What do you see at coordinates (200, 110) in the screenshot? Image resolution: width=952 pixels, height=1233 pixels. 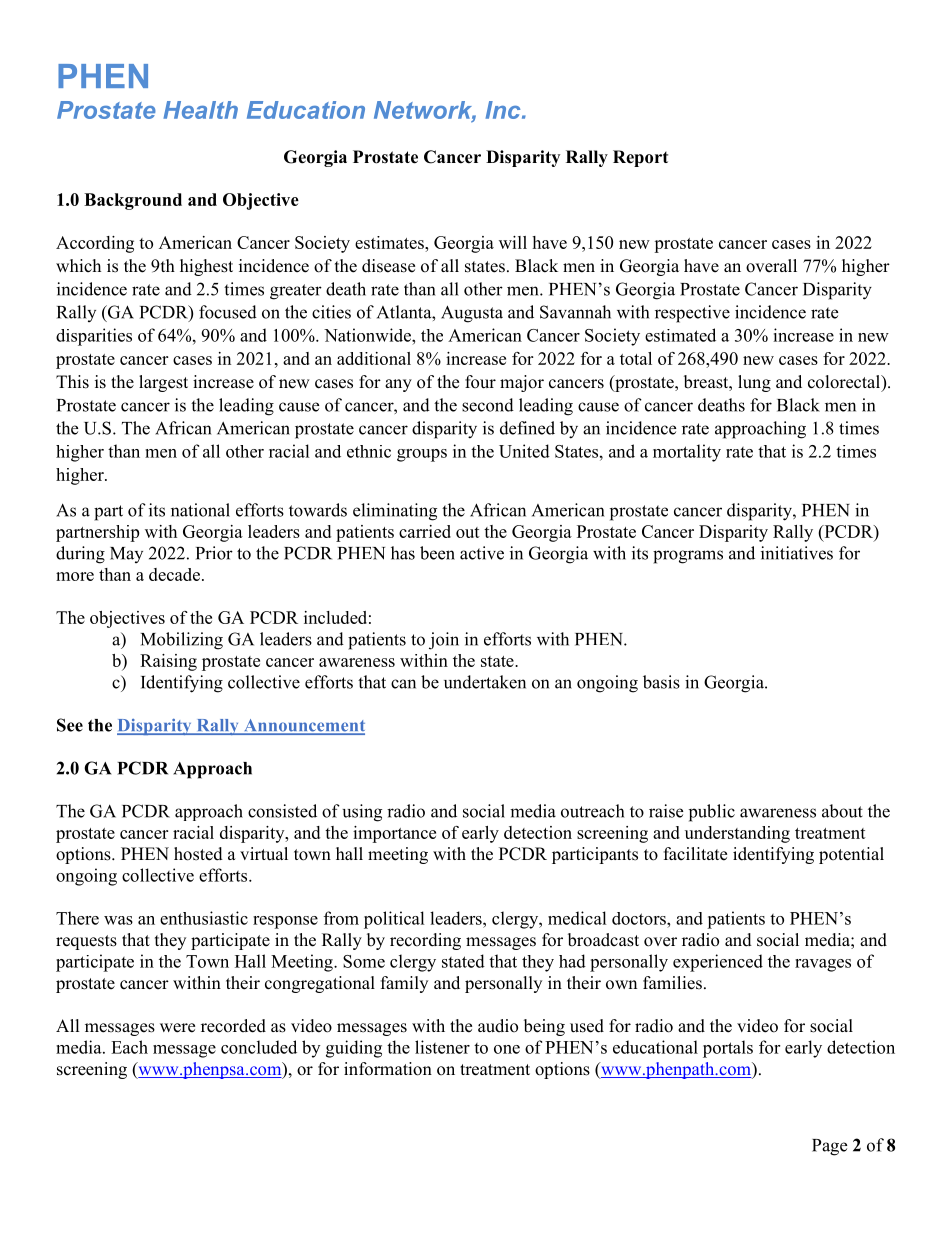 I see `Health` at bounding box center [200, 110].
